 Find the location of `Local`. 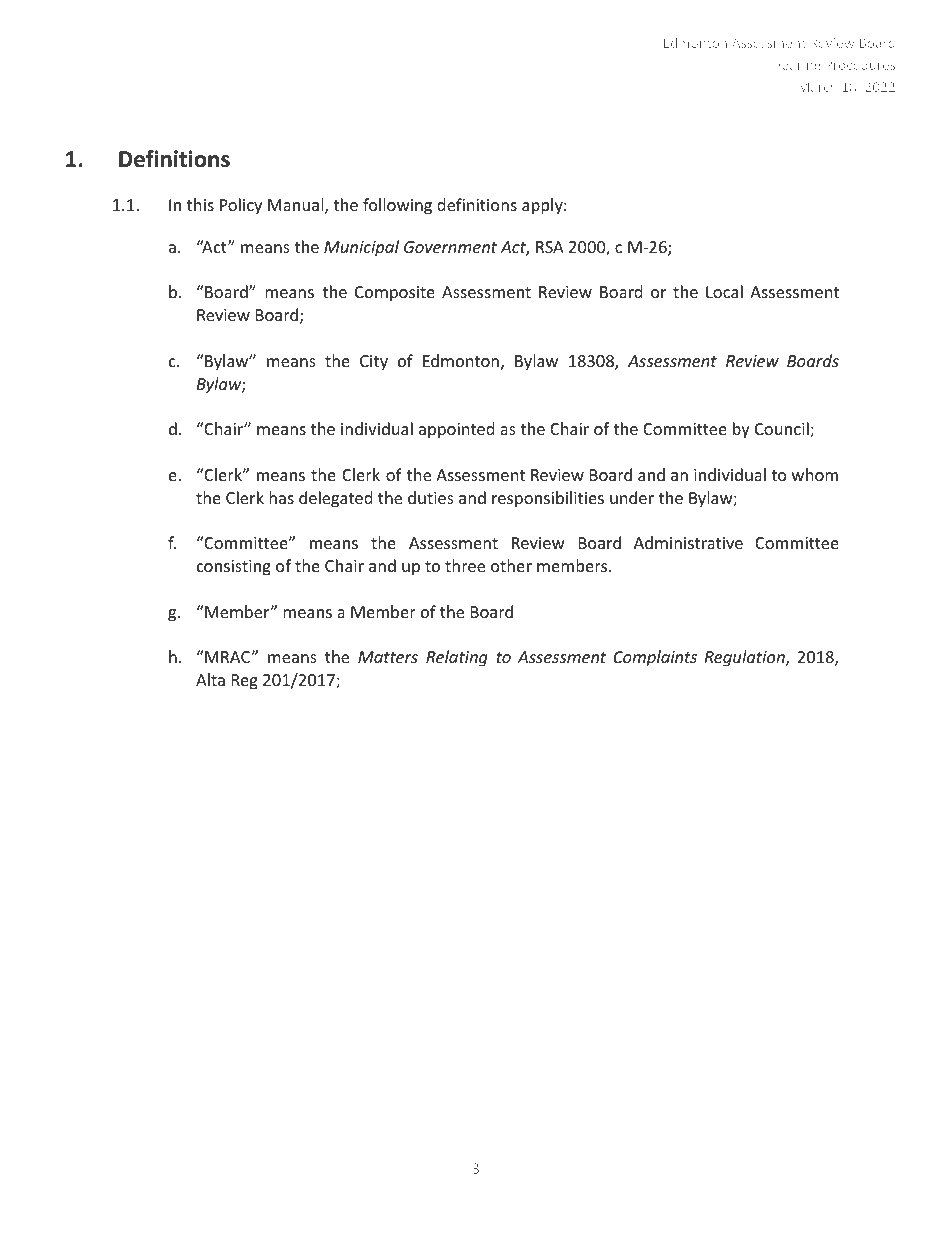

Local is located at coordinates (724, 291).
